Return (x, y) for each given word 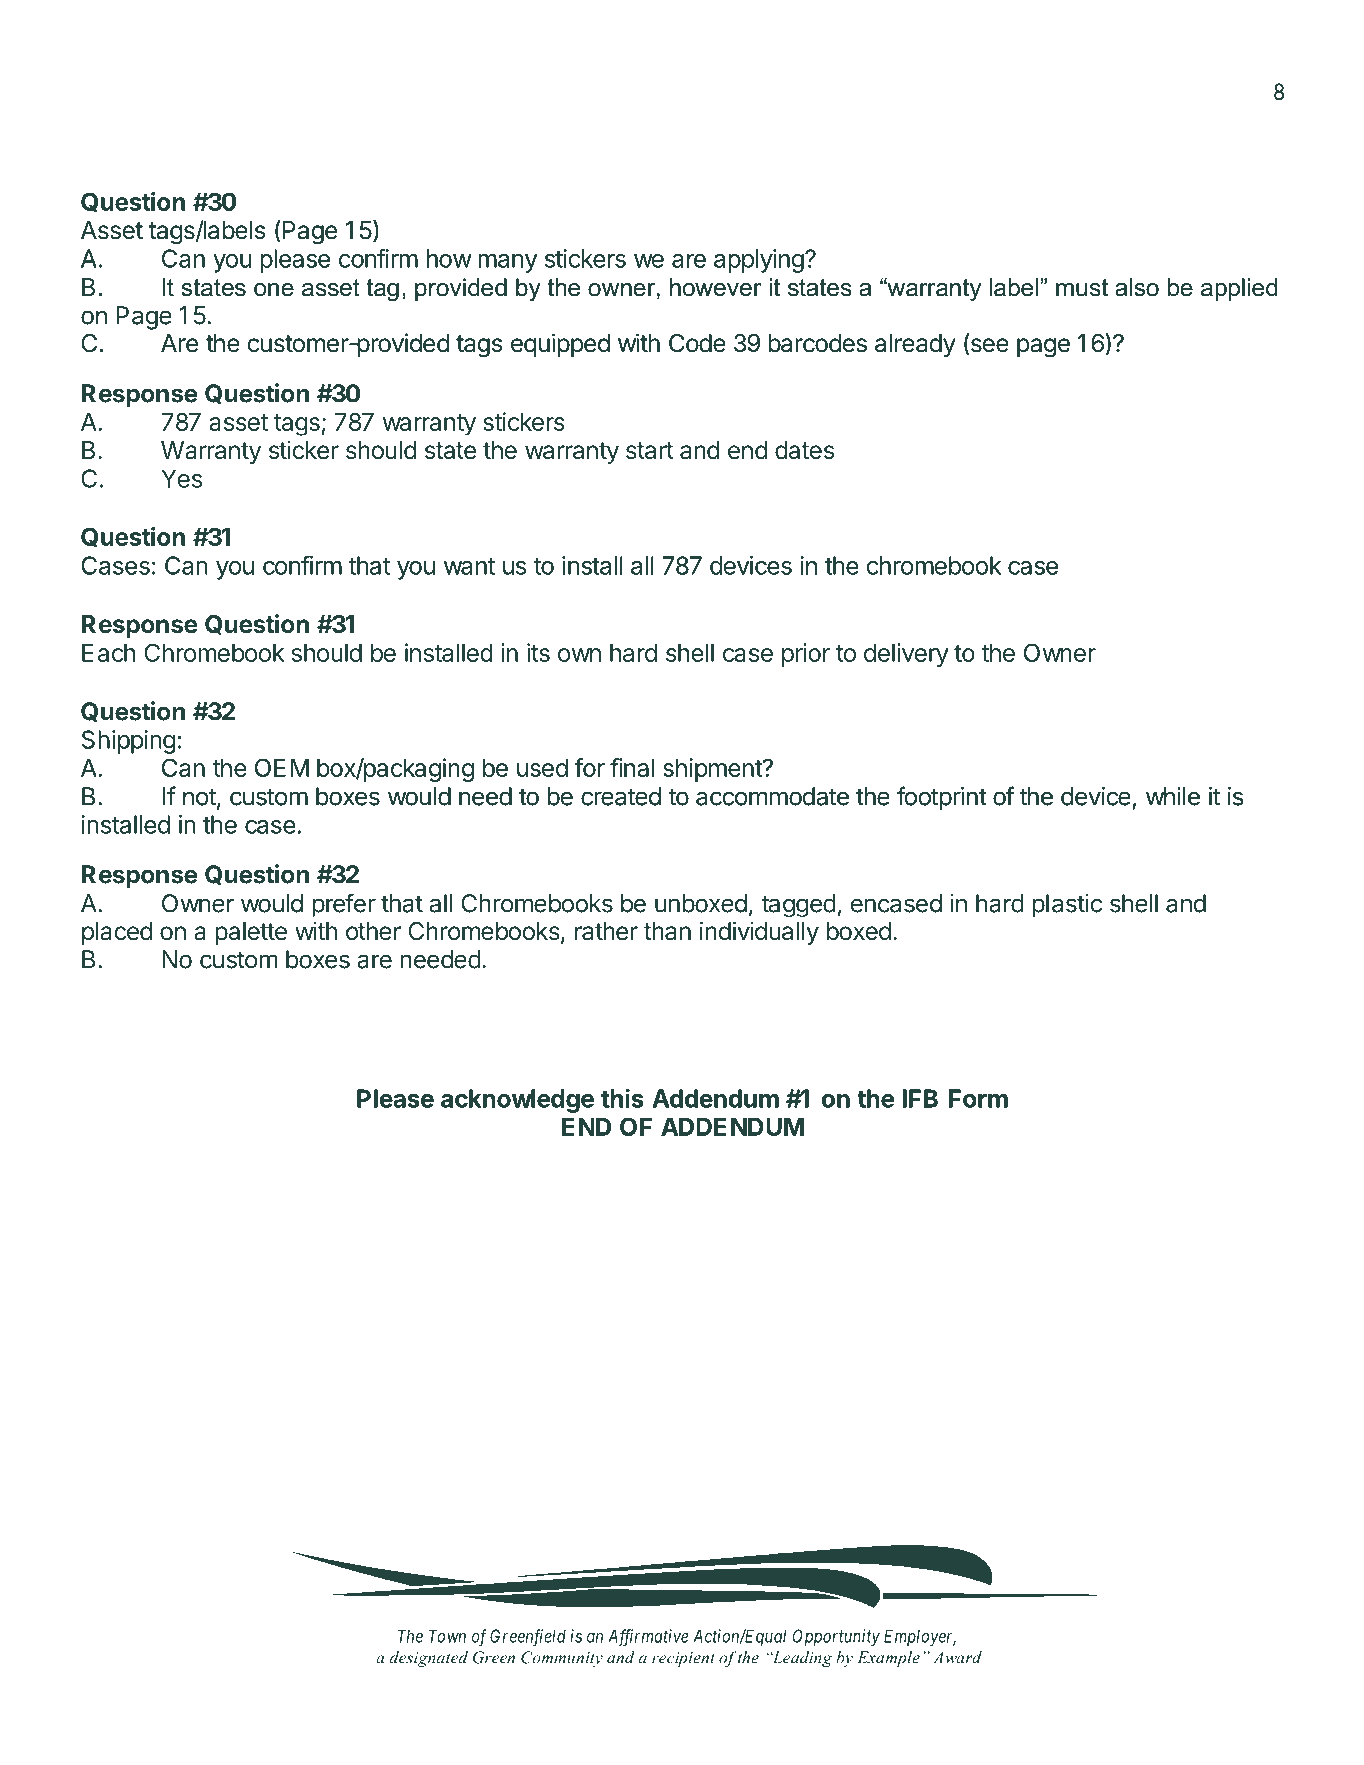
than (667, 931)
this (622, 1098)
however (716, 287)
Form (978, 1098)
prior (806, 655)
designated (429, 1659)
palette (251, 933)
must (1082, 288)
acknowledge (517, 1101)
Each (108, 653)
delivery (906, 655)
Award (957, 1657)
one (274, 290)
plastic (1067, 905)
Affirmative (648, 1638)
